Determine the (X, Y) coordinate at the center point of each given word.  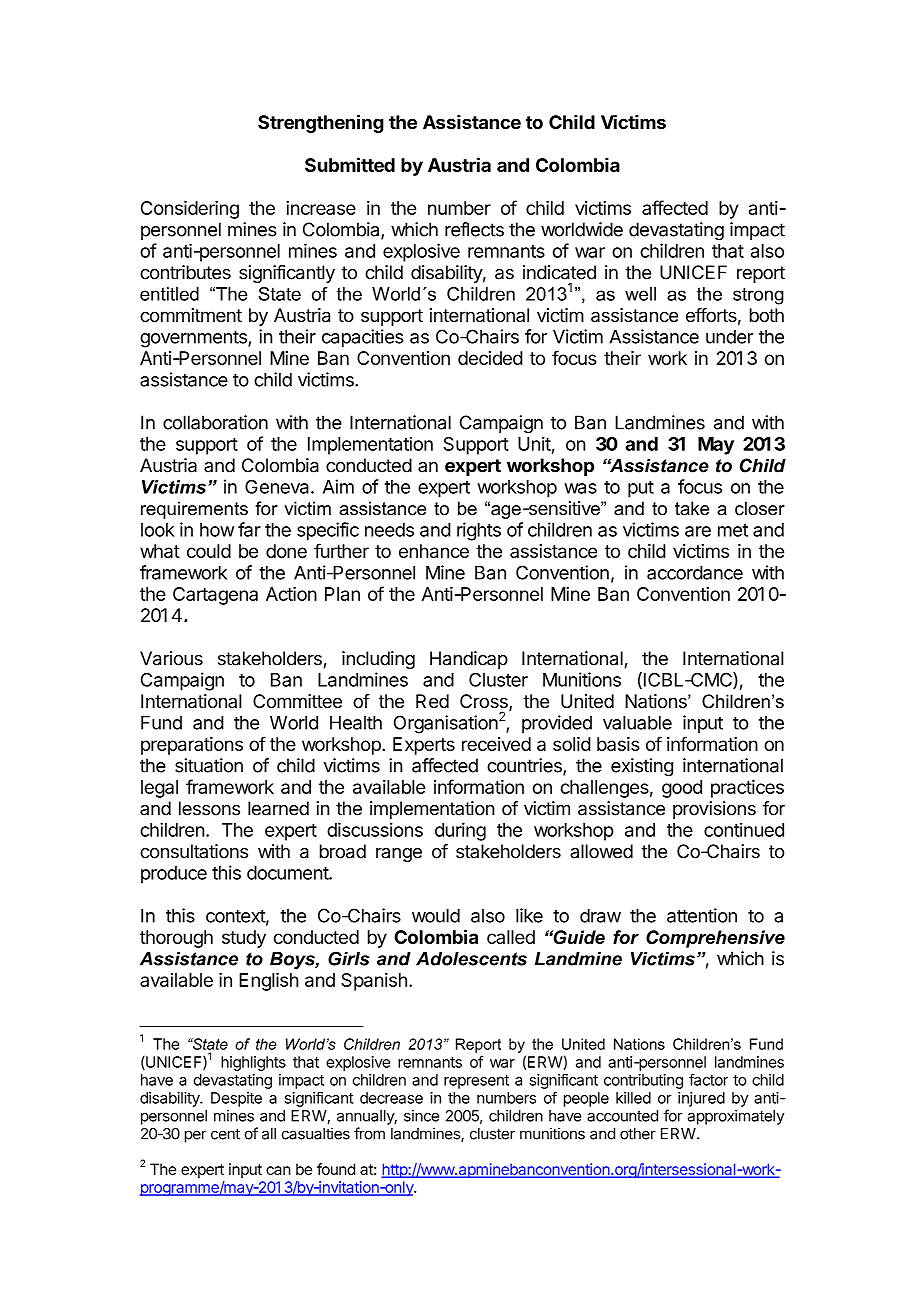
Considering (190, 209)
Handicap (469, 660)
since (421, 1116)
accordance (695, 573)
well (640, 294)
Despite (236, 1099)
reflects (474, 229)
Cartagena (215, 596)
